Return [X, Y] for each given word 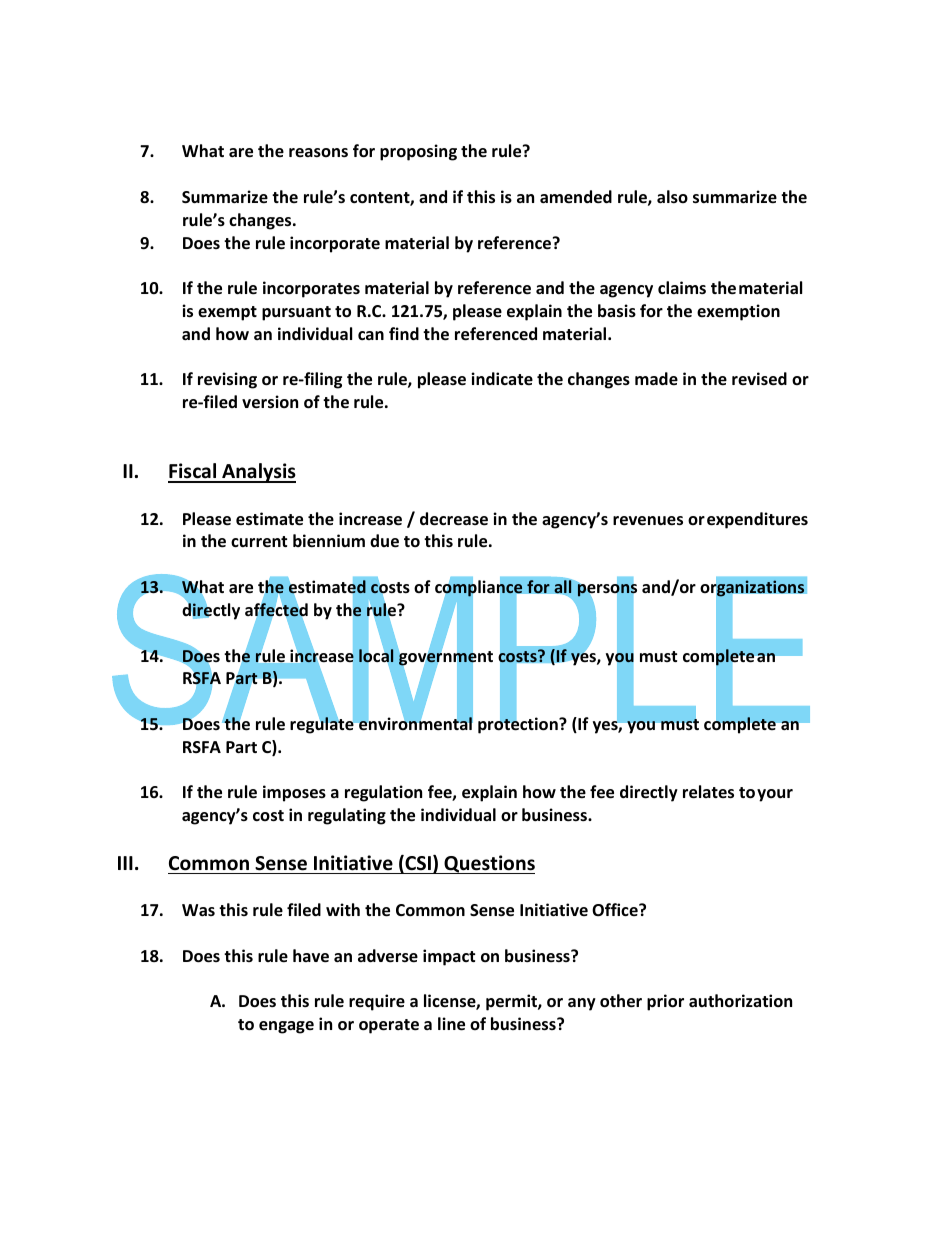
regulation [383, 793]
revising [227, 380]
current [259, 542]
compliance [478, 588]
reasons [318, 153]
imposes [294, 793]
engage [286, 1027]
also [672, 197]
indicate [502, 379]
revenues [648, 521]
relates [708, 792]
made [656, 379]
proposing [418, 152]
